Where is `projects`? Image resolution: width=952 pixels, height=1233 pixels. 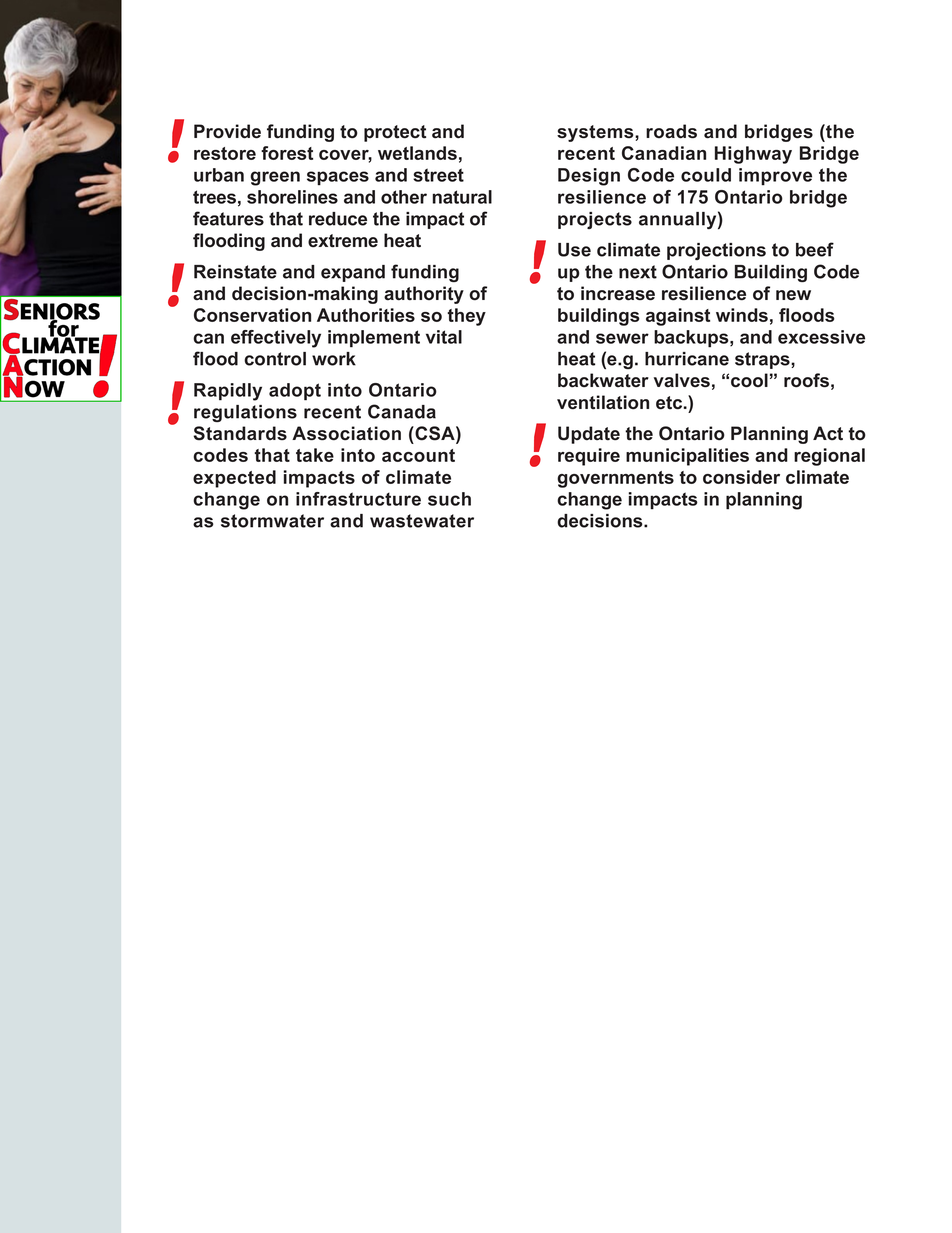 projects is located at coordinates (595, 220).
